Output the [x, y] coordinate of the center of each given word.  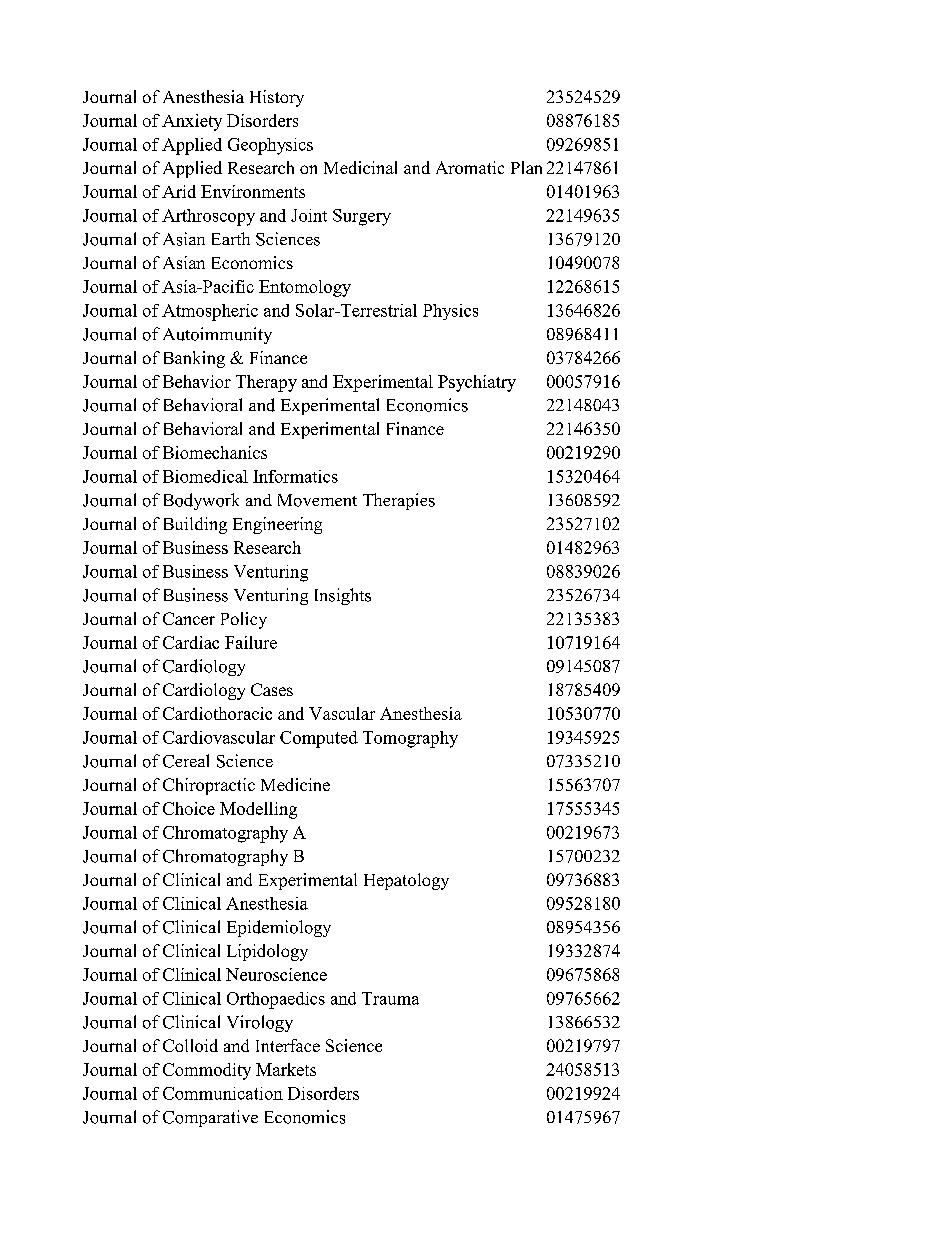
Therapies [399, 501]
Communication [223, 1093]
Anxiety [192, 122]
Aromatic [470, 167]
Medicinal [360, 167]
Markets [286, 1069]
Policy [244, 620]
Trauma [390, 998]
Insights [343, 596]
